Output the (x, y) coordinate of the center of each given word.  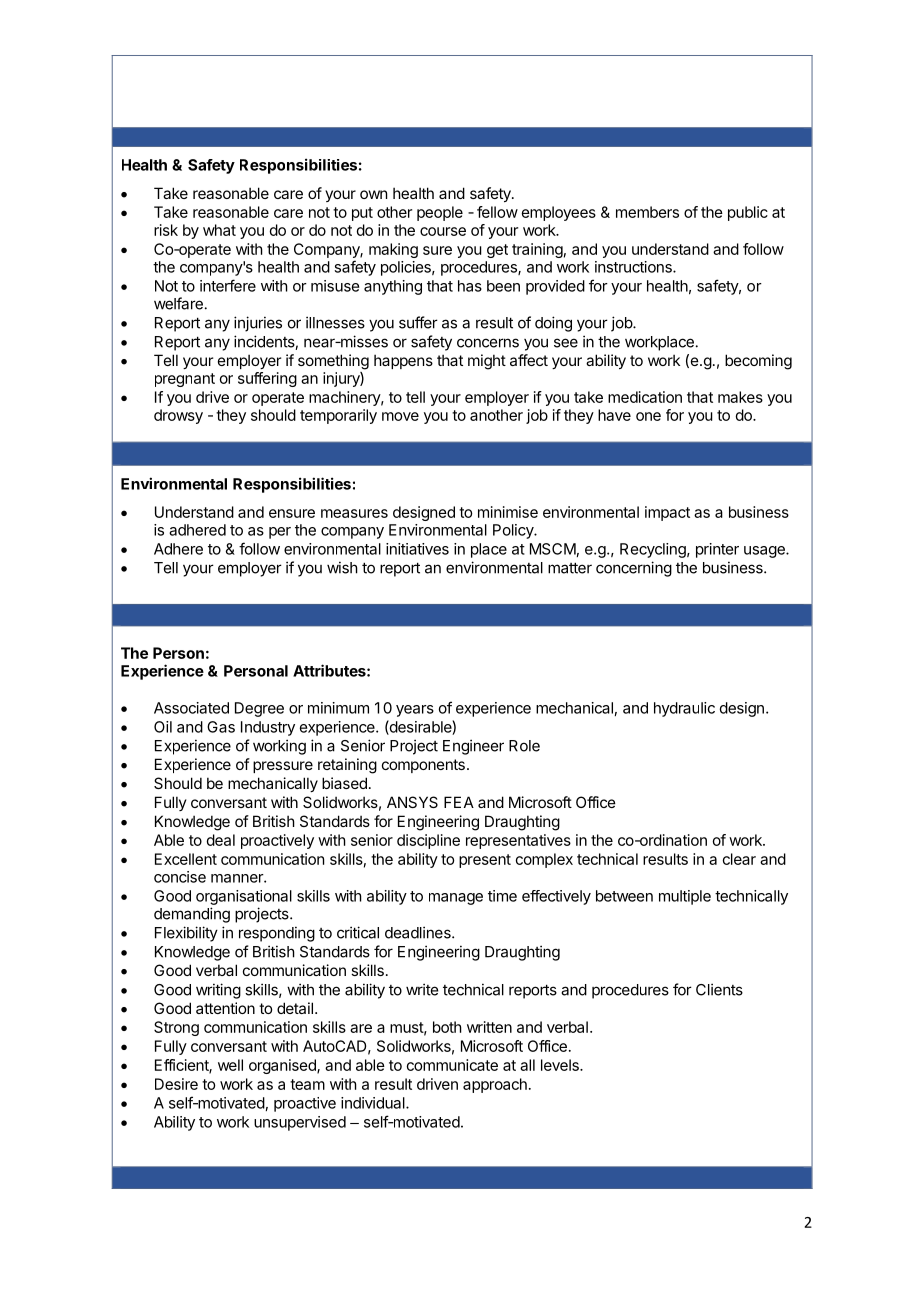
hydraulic (684, 709)
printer (717, 550)
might (487, 362)
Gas (221, 727)
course (443, 231)
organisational (244, 897)
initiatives (417, 549)
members (647, 212)
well (230, 1065)
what (219, 230)
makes (740, 397)
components (423, 766)
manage (456, 899)
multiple (685, 897)
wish (342, 567)
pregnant (185, 380)
